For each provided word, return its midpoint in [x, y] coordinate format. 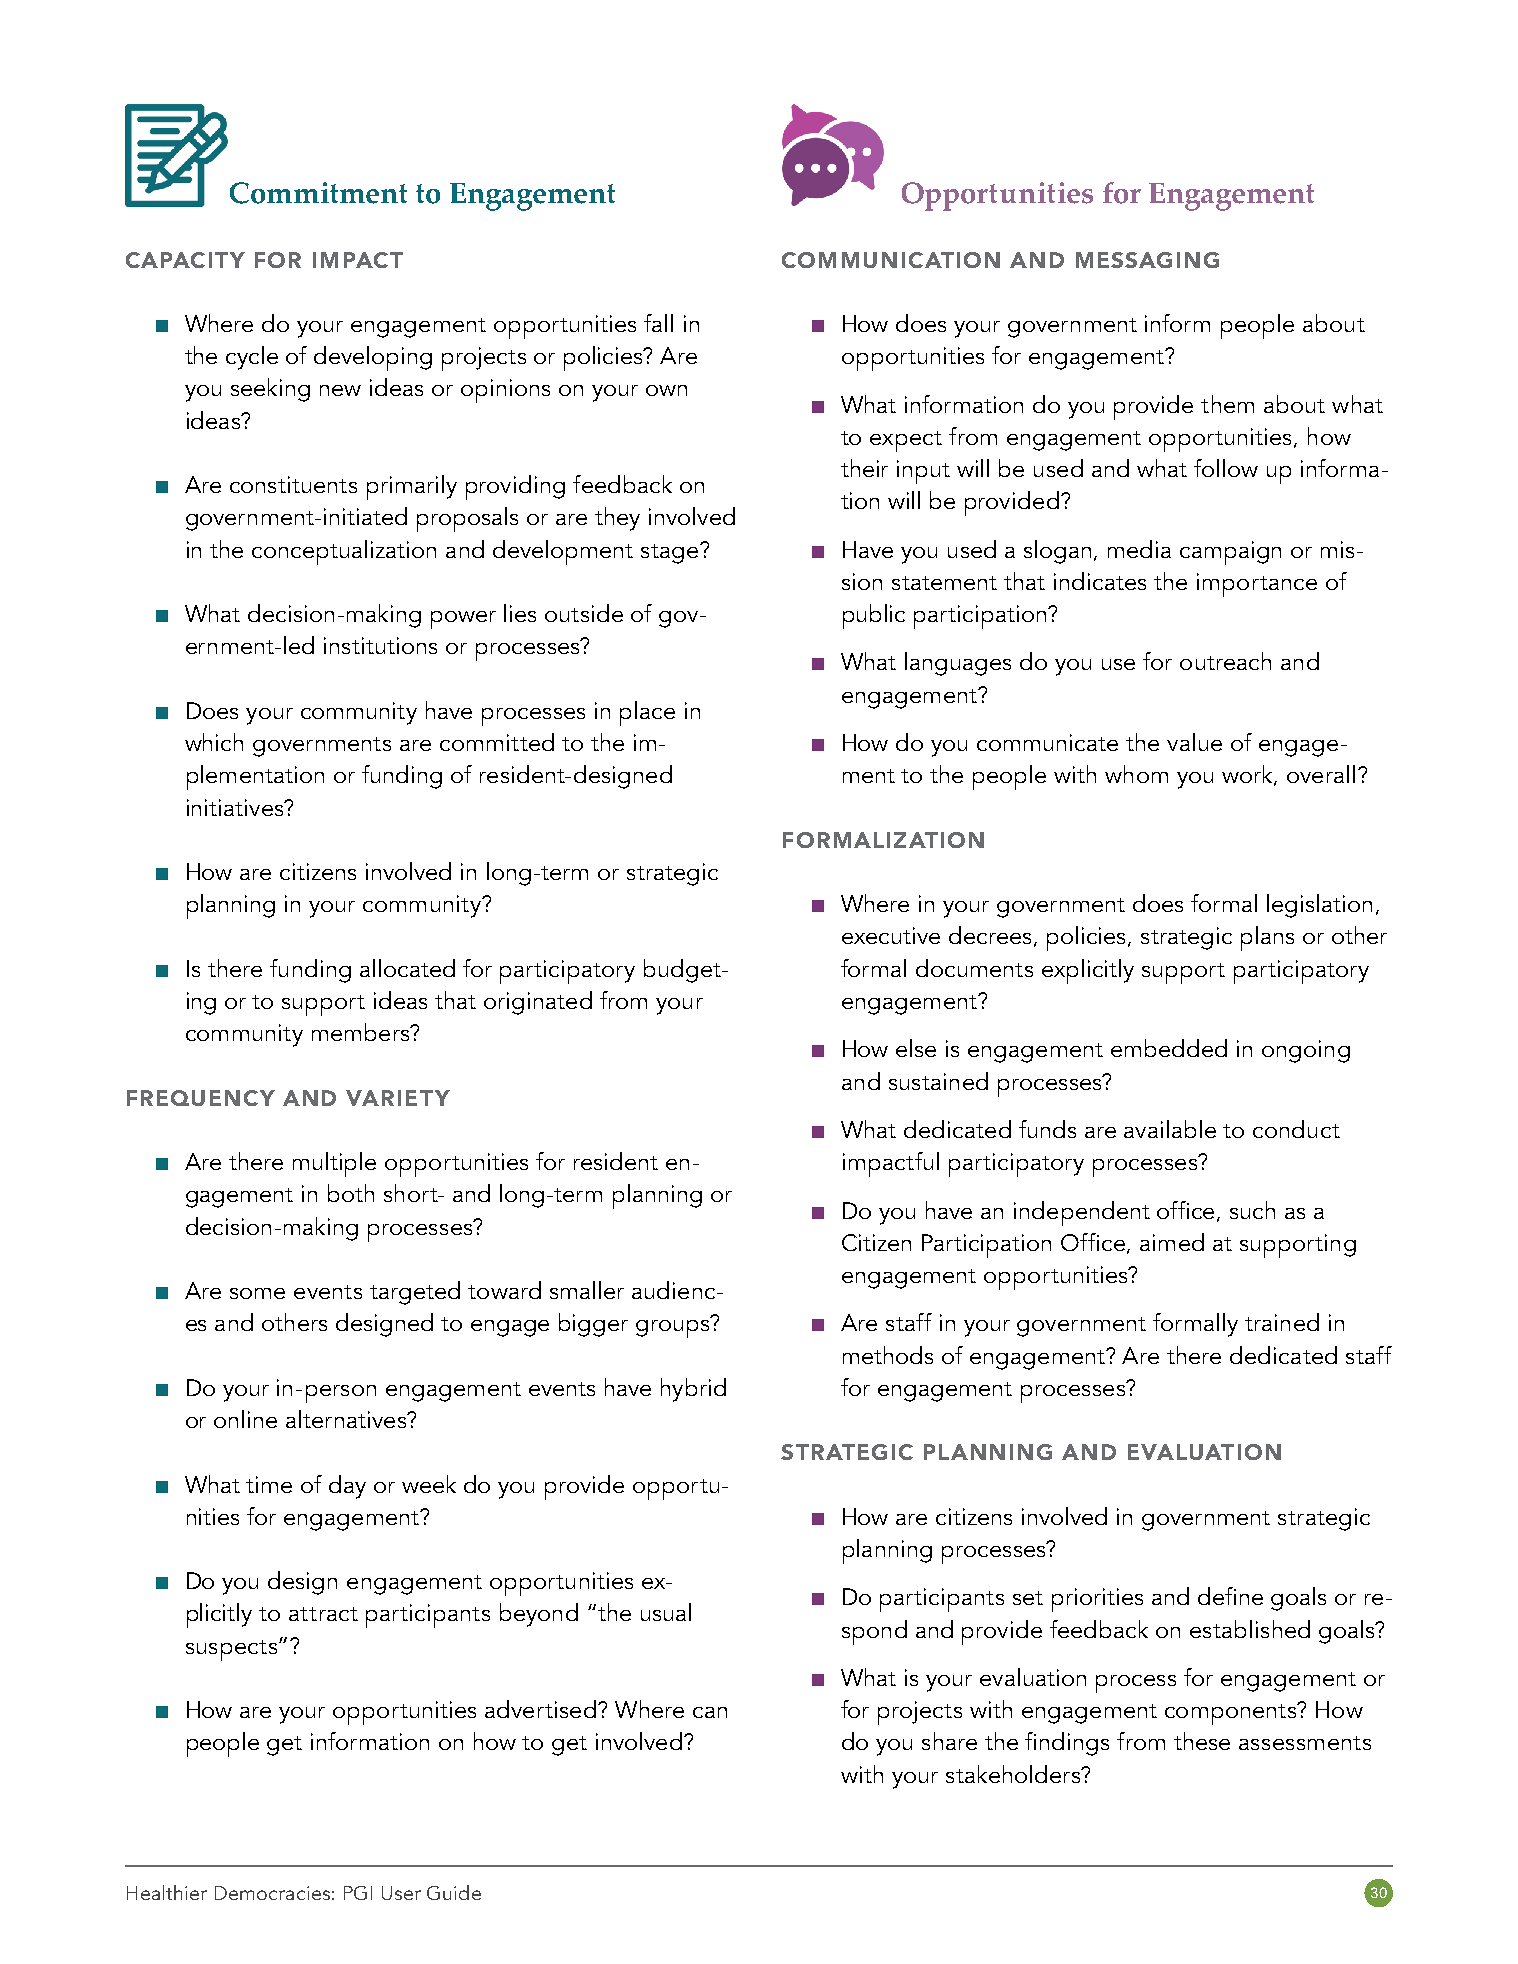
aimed [1172, 1242]
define [1230, 1596]
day [347, 1487]
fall [658, 323]
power [463, 620]
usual [666, 1612]
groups [672, 1329]
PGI [358, 1893]
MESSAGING [1147, 260]
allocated [407, 968]
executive [891, 935]
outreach [1225, 661]
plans [1267, 938]
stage [671, 554]
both [351, 1193]
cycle [252, 358]
